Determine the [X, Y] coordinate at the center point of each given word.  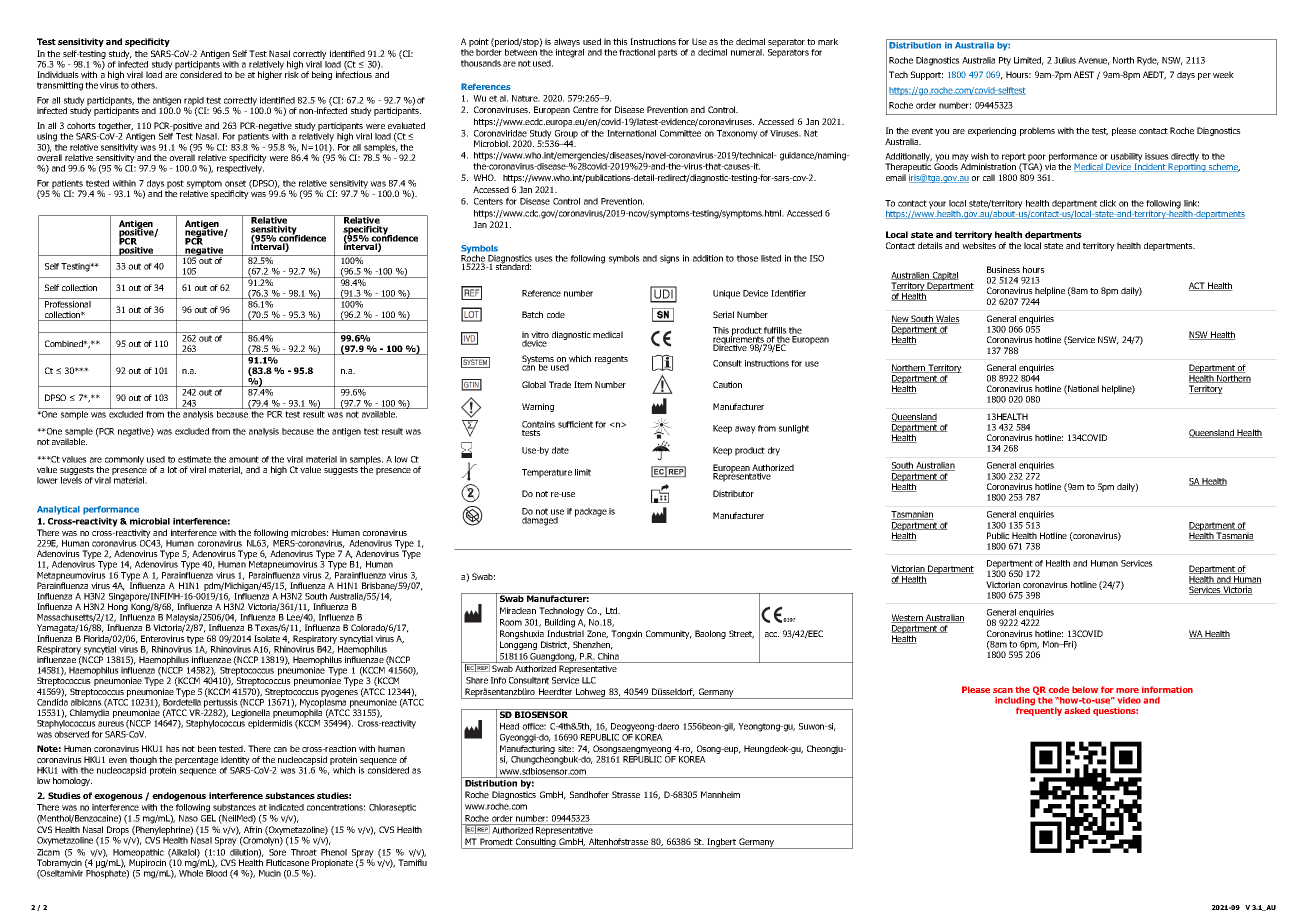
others [144, 85]
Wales [947, 319]
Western [908, 618]
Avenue [1094, 61]
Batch [532, 314]
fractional [637, 52]
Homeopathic [138, 854]
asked [1077, 710]
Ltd [613, 610]
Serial [723, 314]
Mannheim [720, 794]
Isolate [267, 638]
